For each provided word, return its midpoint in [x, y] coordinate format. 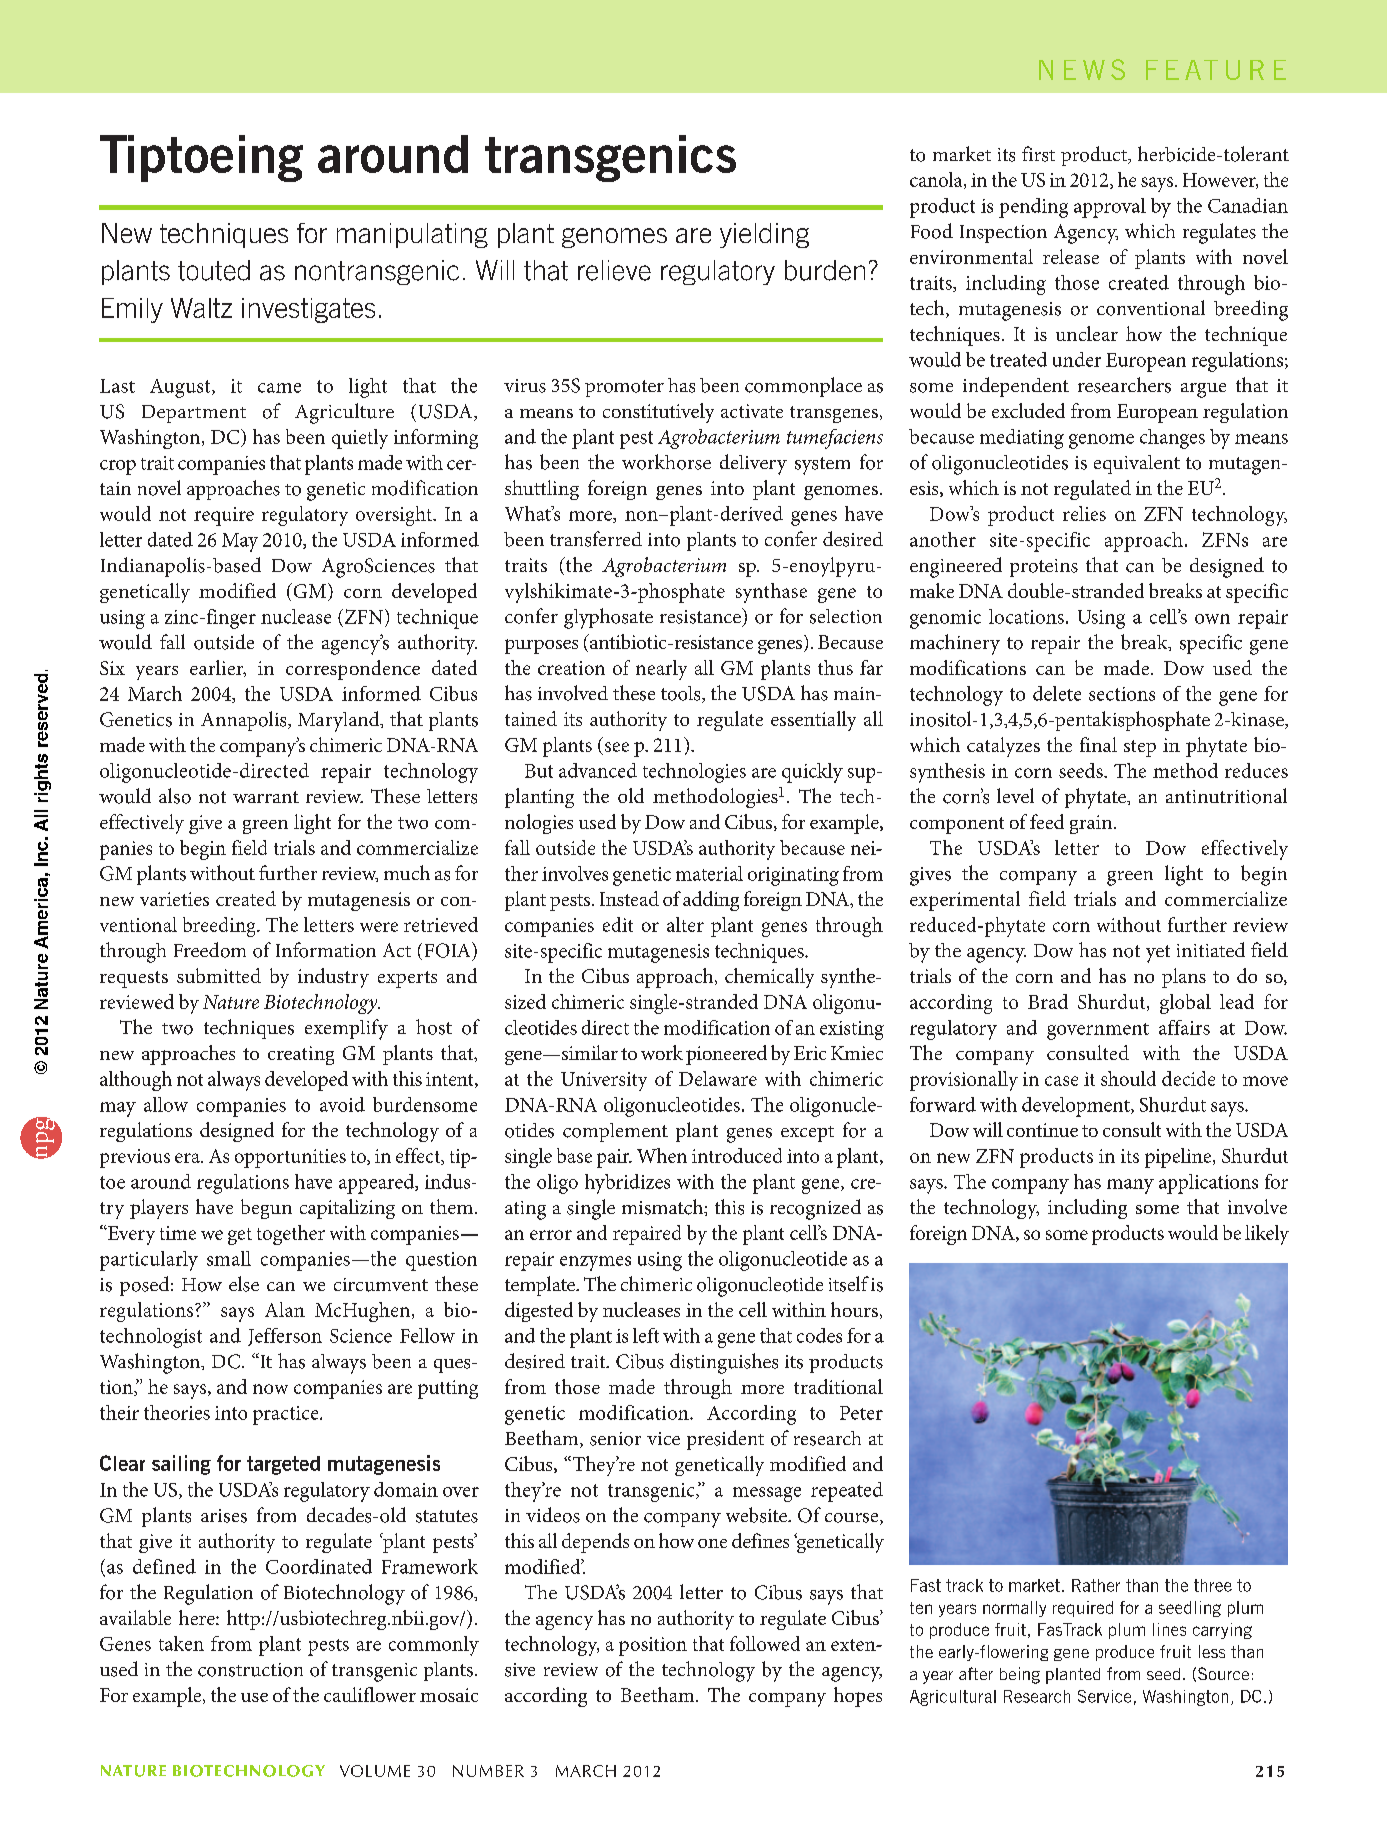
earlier [218, 668]
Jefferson [285, 1337]
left [646, 1335]
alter [685, 924]
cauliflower [370, 1694]
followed [765, 1643]
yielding [764, 235]
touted [214, 270]
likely [1267, 1235]
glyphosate [608, 618]
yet [1158, 954]
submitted [219, 975]
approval [1110, 208]
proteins [1044, 568]
